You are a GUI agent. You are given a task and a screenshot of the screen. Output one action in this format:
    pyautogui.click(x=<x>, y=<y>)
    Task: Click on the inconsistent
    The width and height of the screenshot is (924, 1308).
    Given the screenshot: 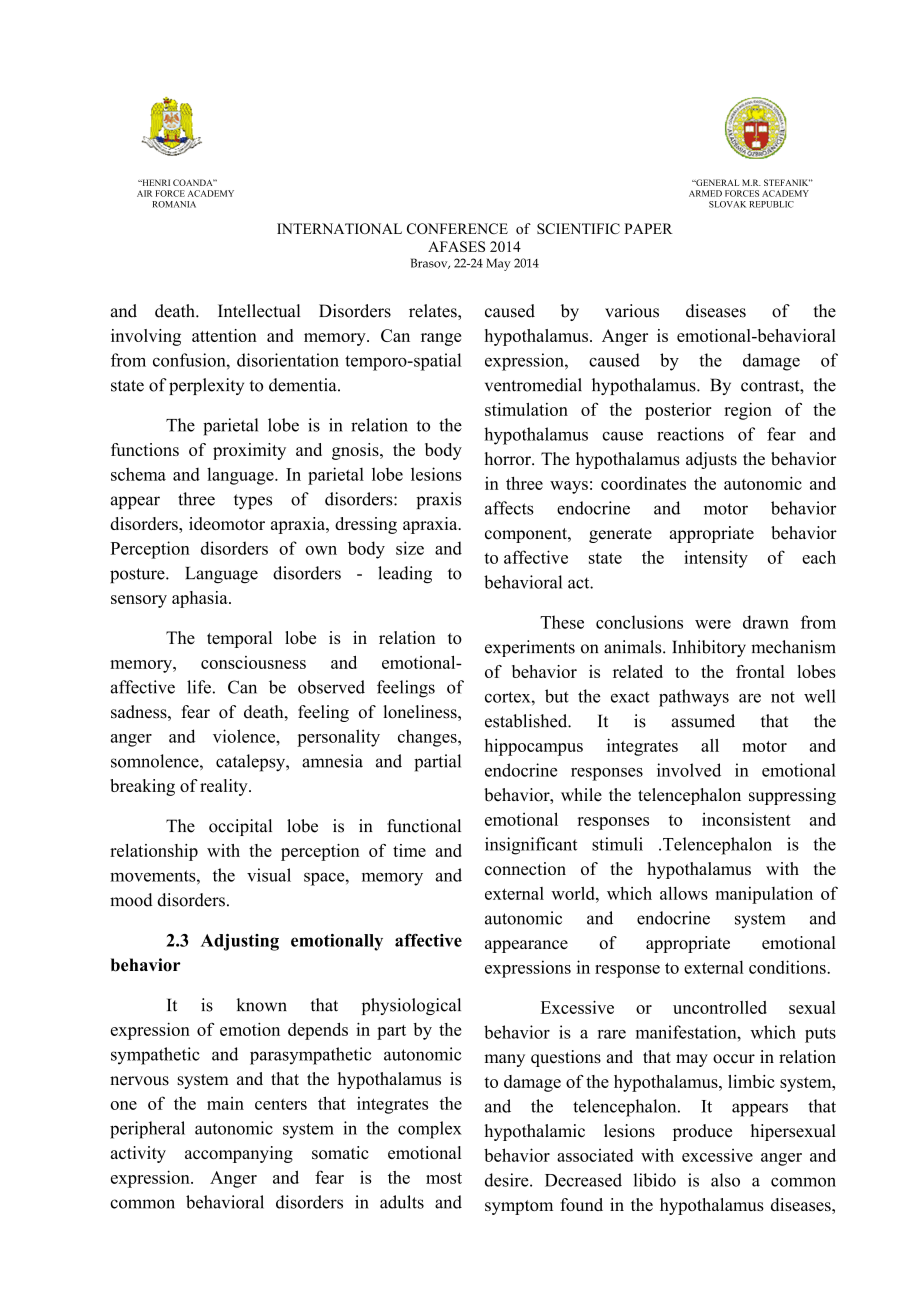 What is the action you would take?
    pyautogui.click(x=746, y=819)
